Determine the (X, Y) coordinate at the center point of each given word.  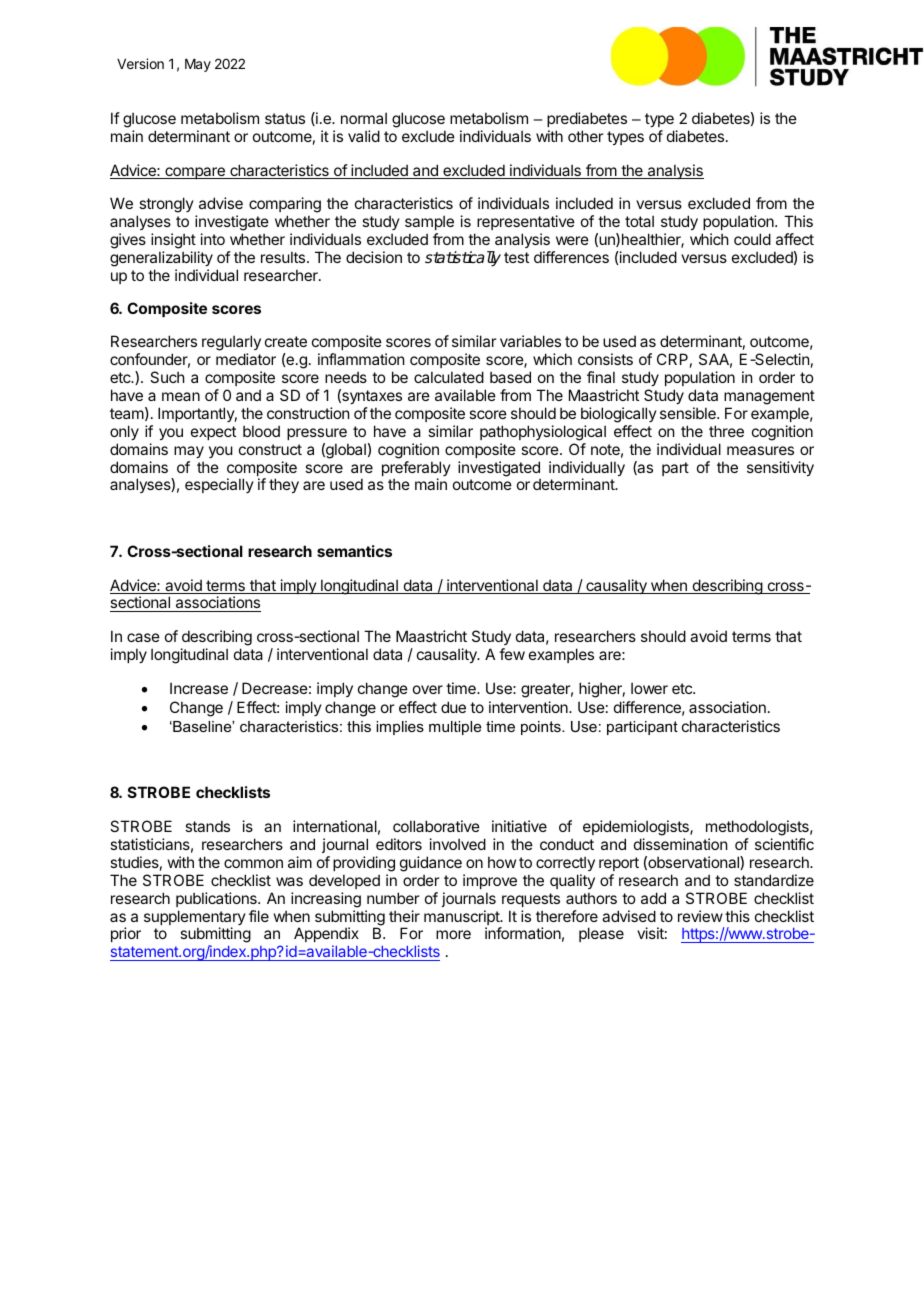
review (700, 916)
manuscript (463, 919)
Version (140, 63)
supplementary (195, 919)
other (585, 136)
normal (364, 118)
